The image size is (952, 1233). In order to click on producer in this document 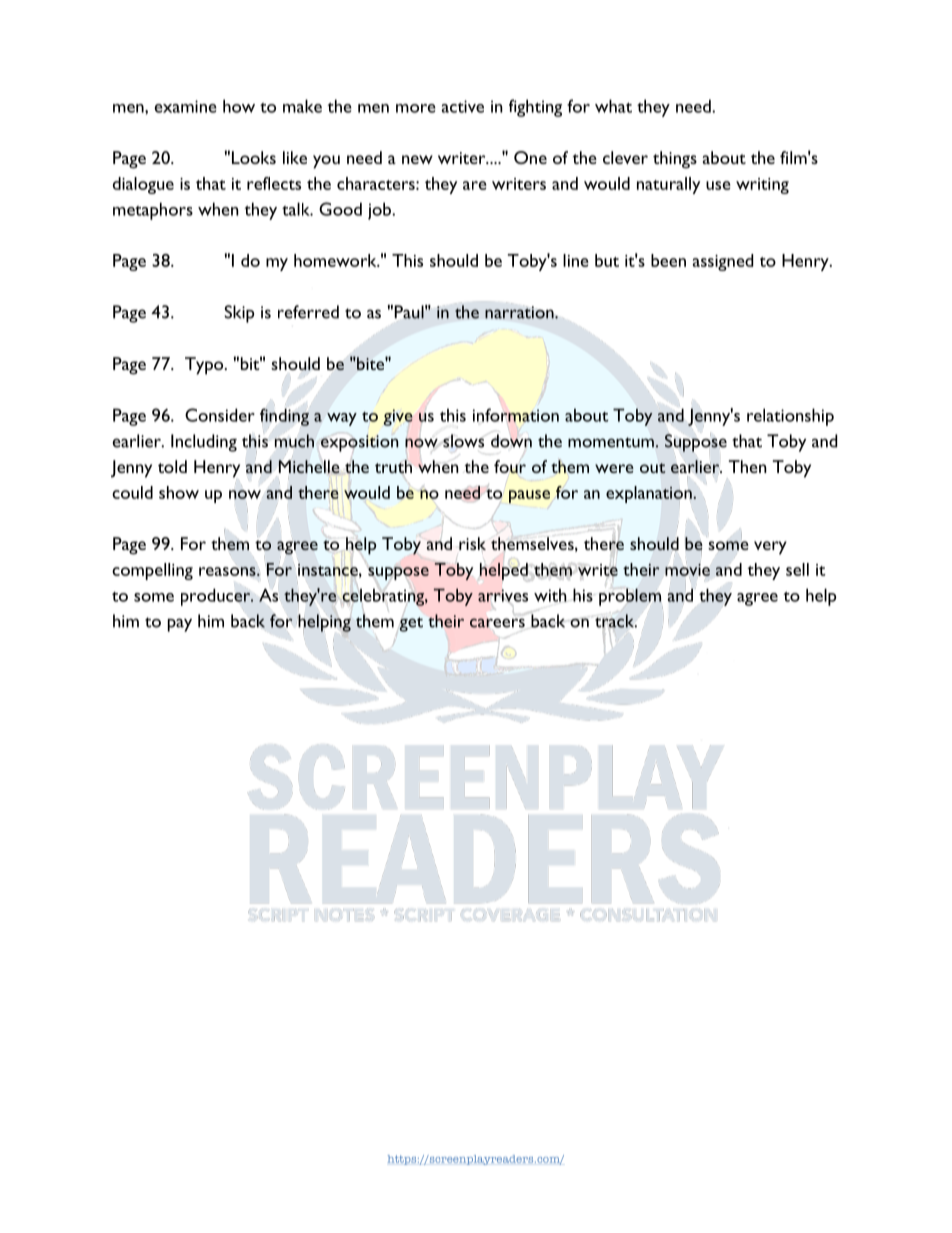, I will do `click(217, 596)`.
